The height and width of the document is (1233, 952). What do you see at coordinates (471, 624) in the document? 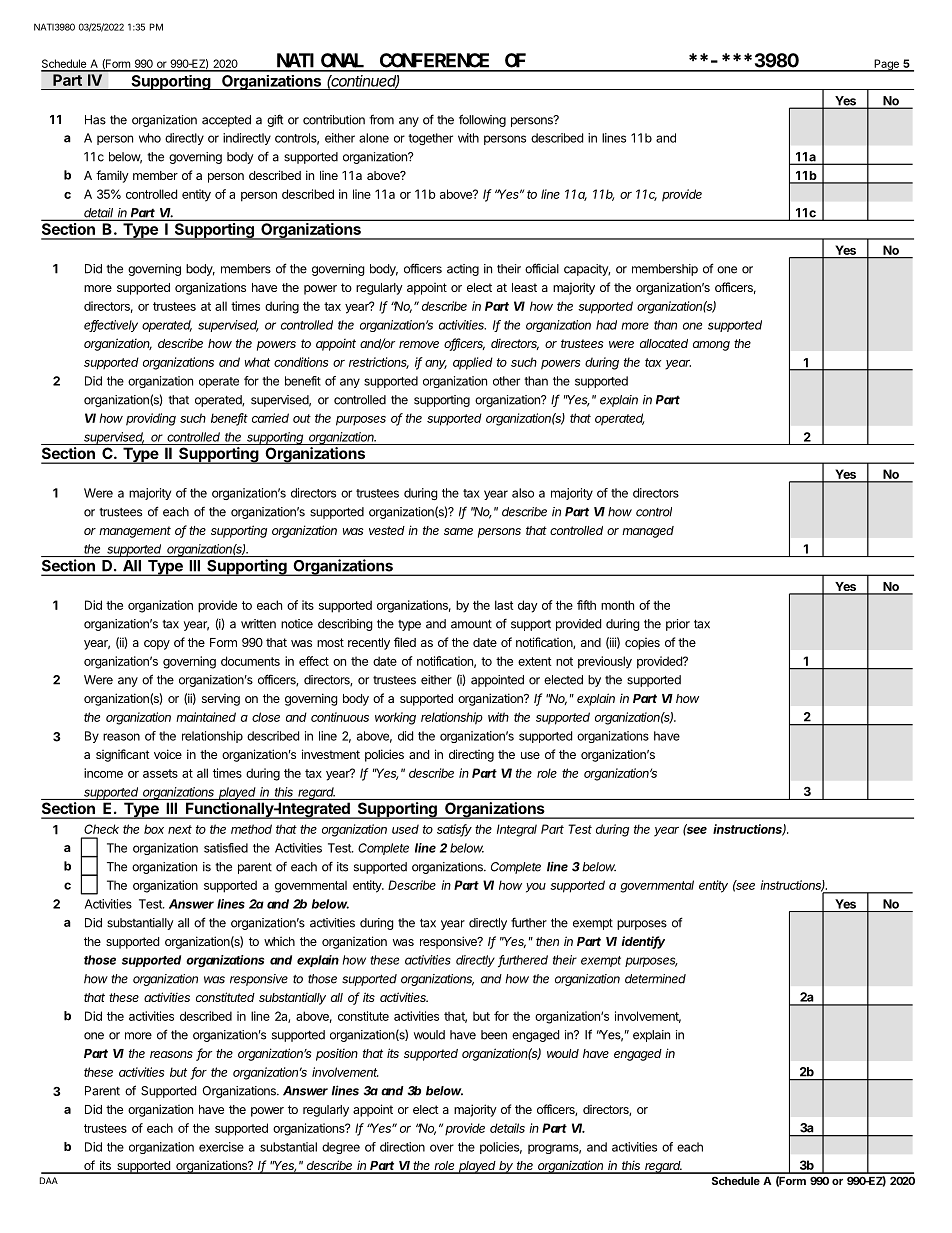
I see `amount` at bounding box center [471, 624].
